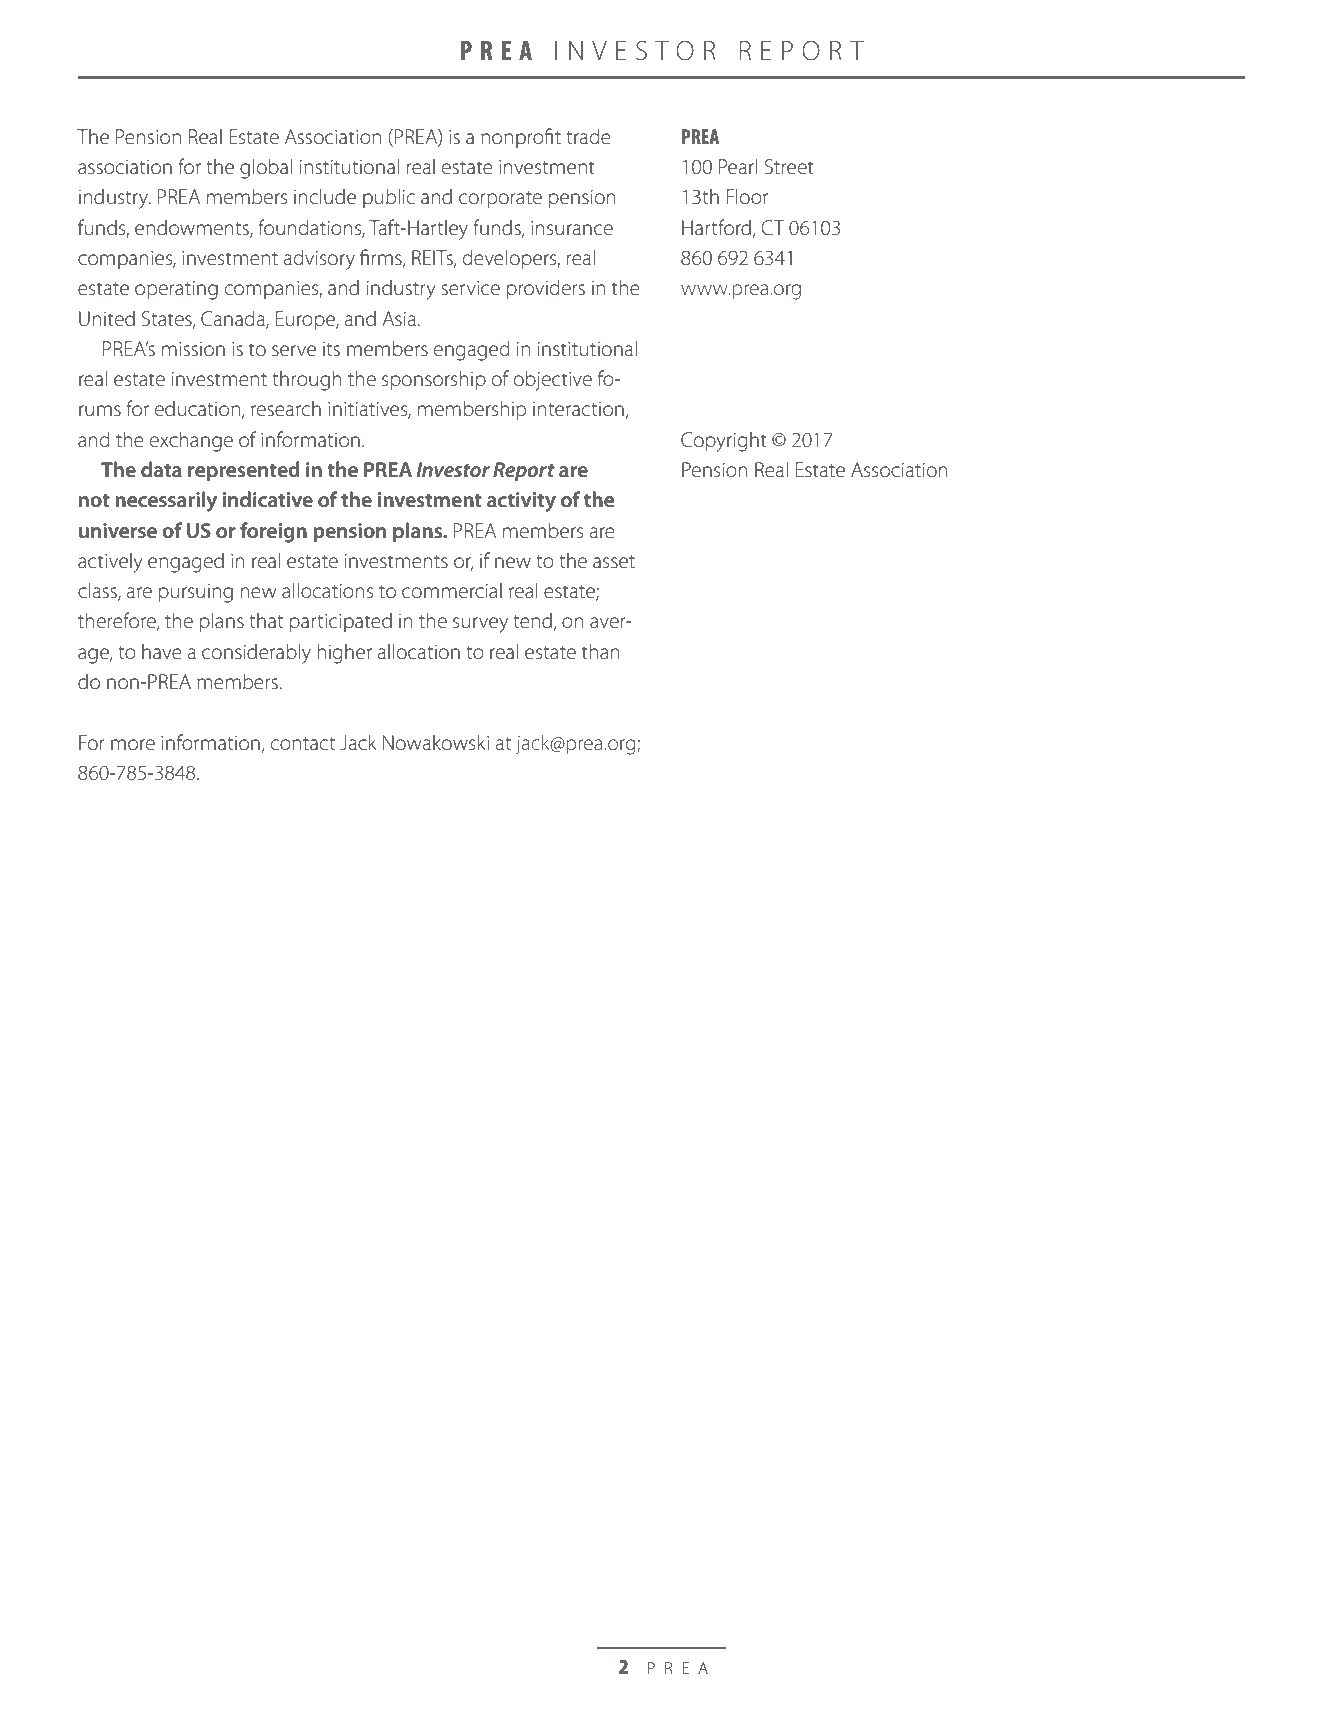  I want to click on activity, so click(521, 502).
